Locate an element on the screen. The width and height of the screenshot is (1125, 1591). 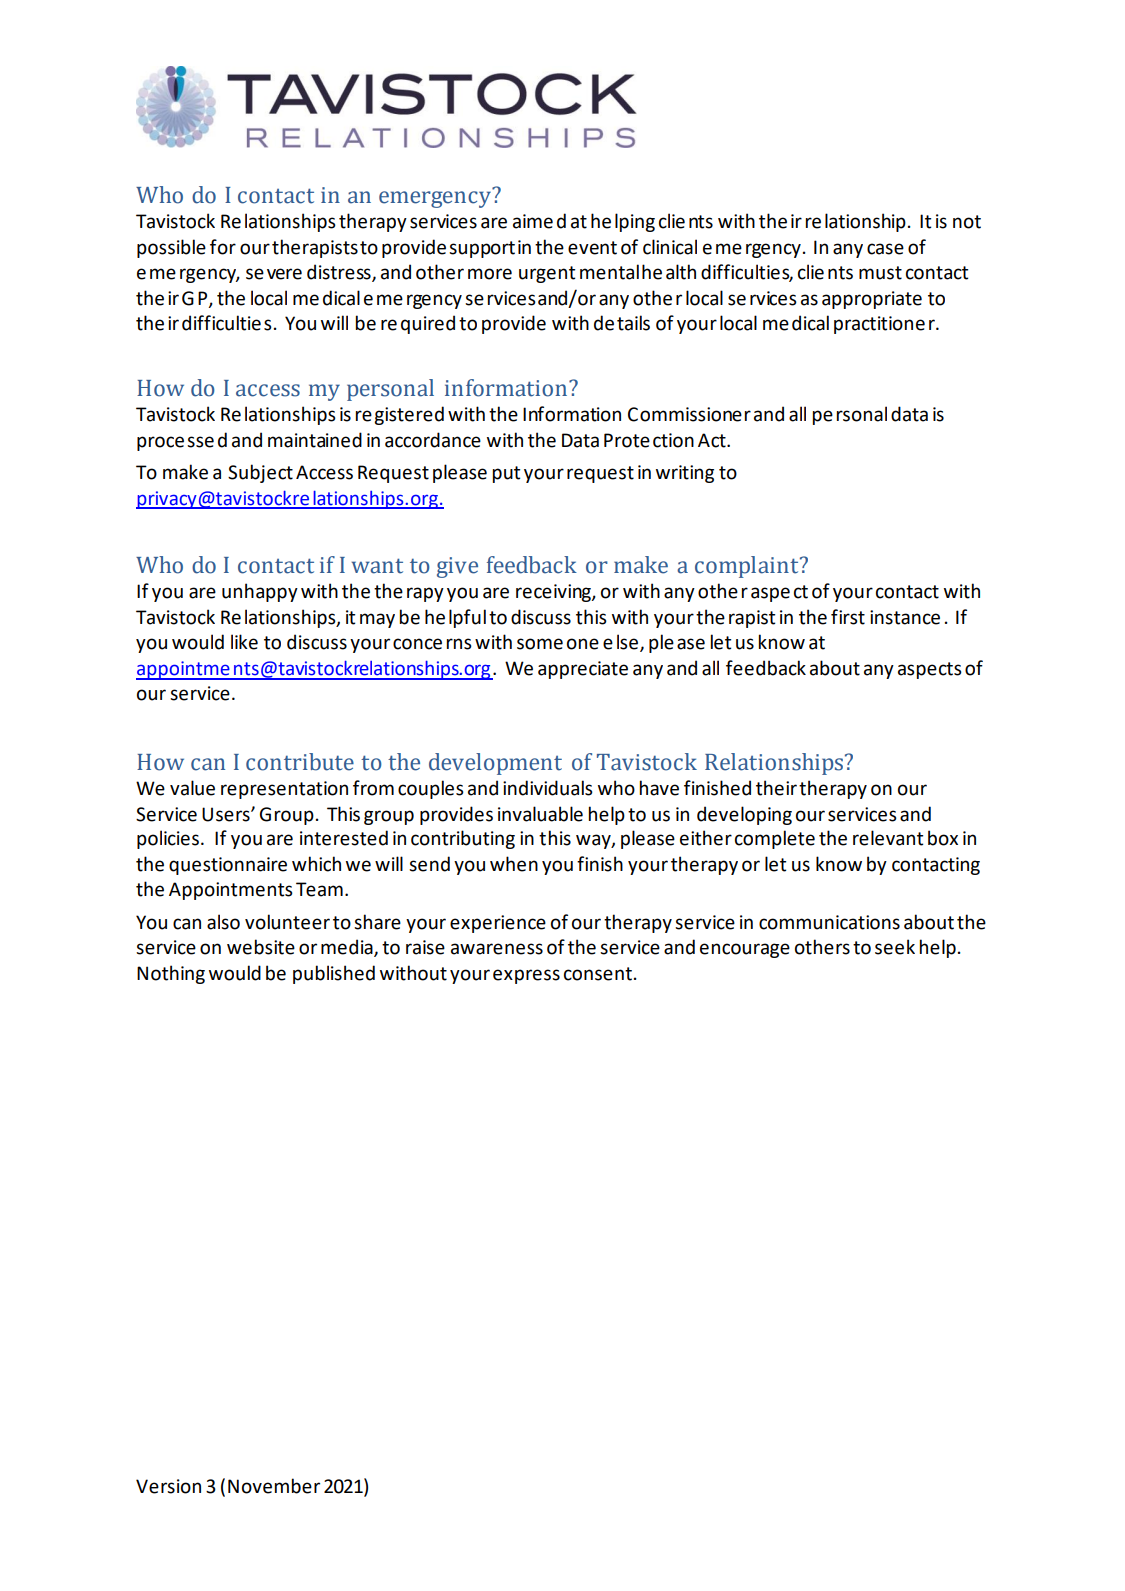
Version is located at coordinates (168, 1486).
